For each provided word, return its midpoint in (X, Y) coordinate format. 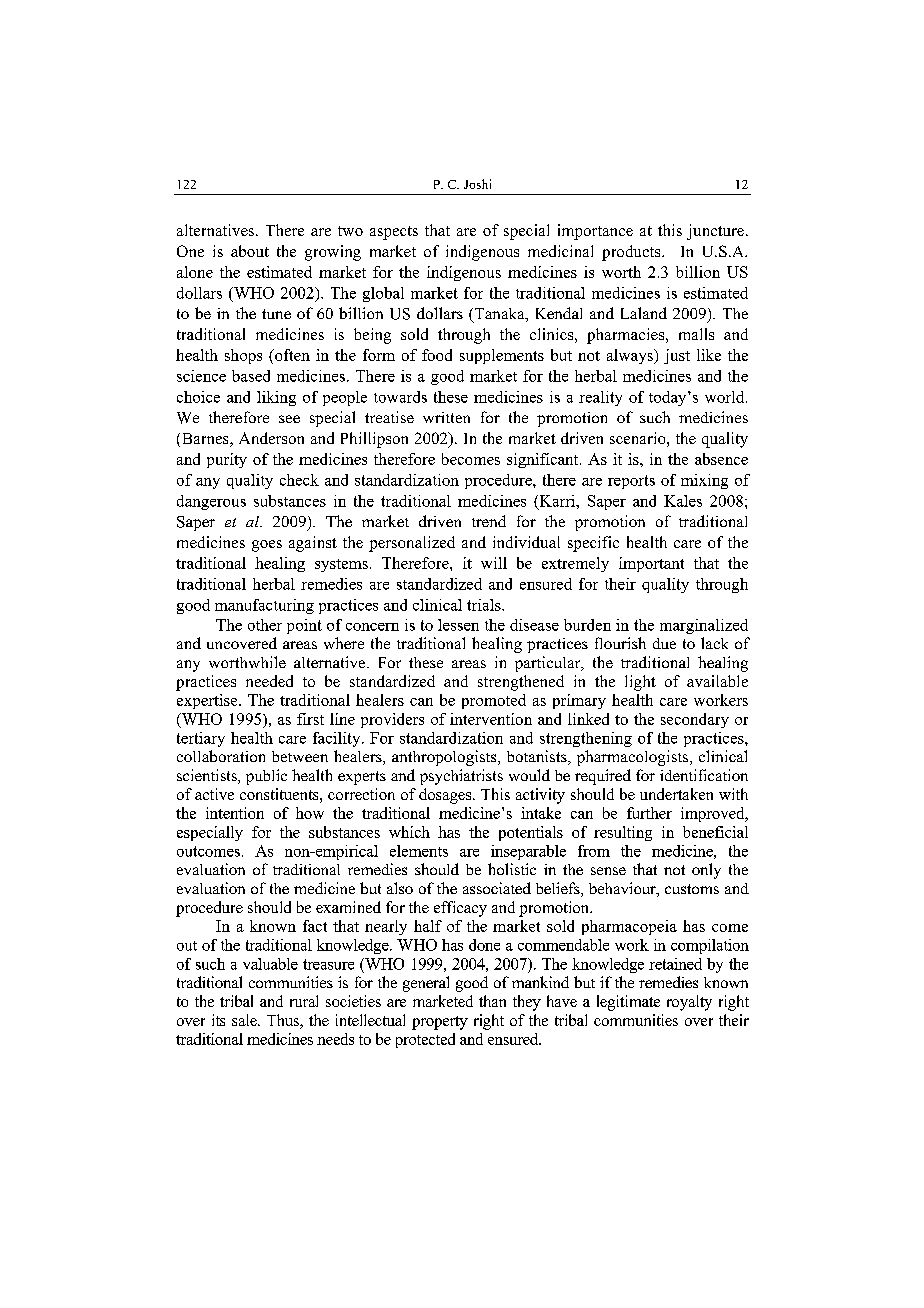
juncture (715, 232)
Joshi (477, 184)
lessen (458, 625)
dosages (446, 796)
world (726, 397)
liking (276, 398)
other (265, 625)
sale (245, 1020)
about (250, 251)
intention (235, 813)
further (649, 813)
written (446, 417)
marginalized (704, 626)
